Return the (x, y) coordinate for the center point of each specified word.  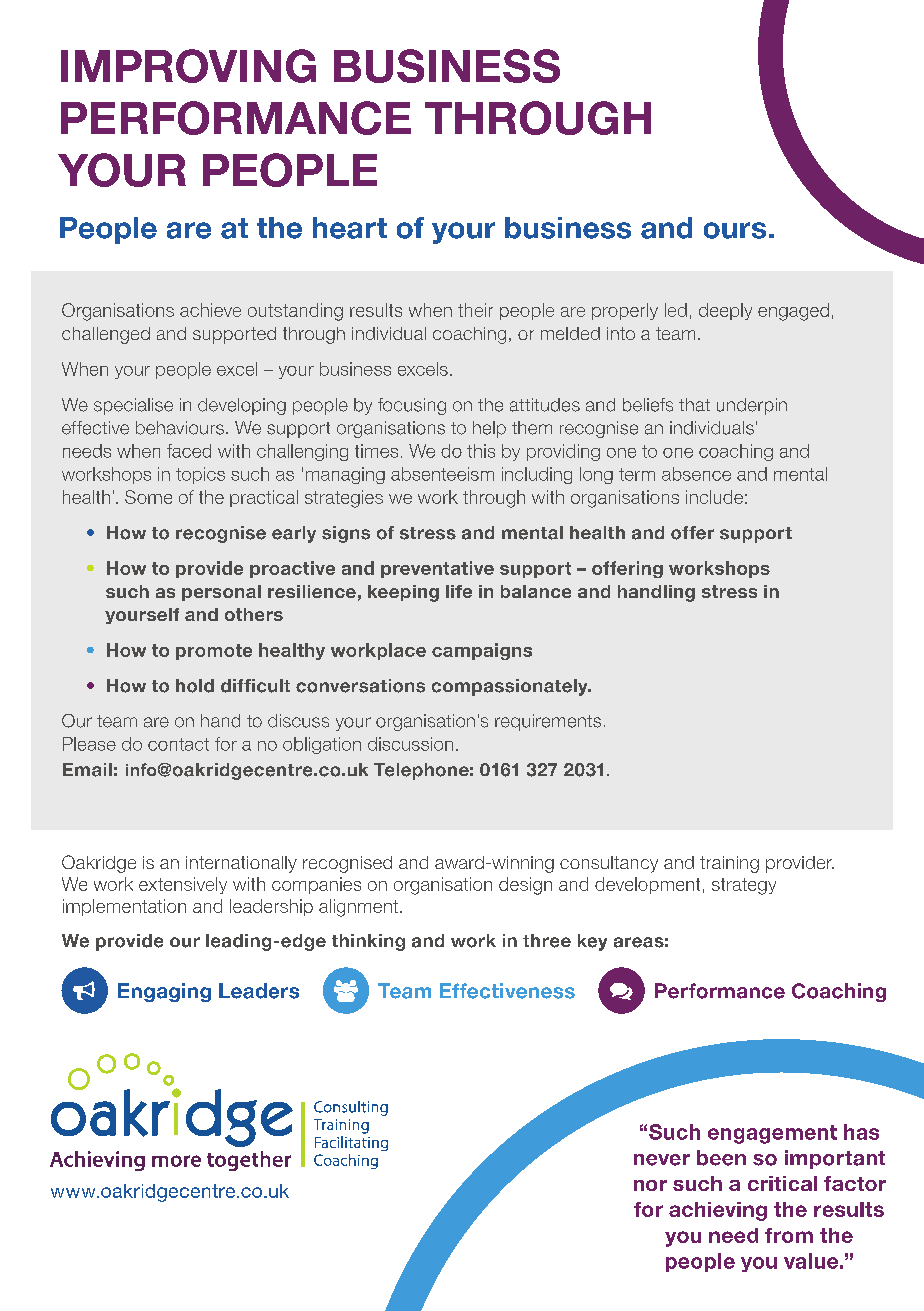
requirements (548, 722)
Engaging (164, 992)
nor (650, 1185)
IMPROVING (188, 66)
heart (350, 228)
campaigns (482, 651)
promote (214, 652)
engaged (793, 312)
